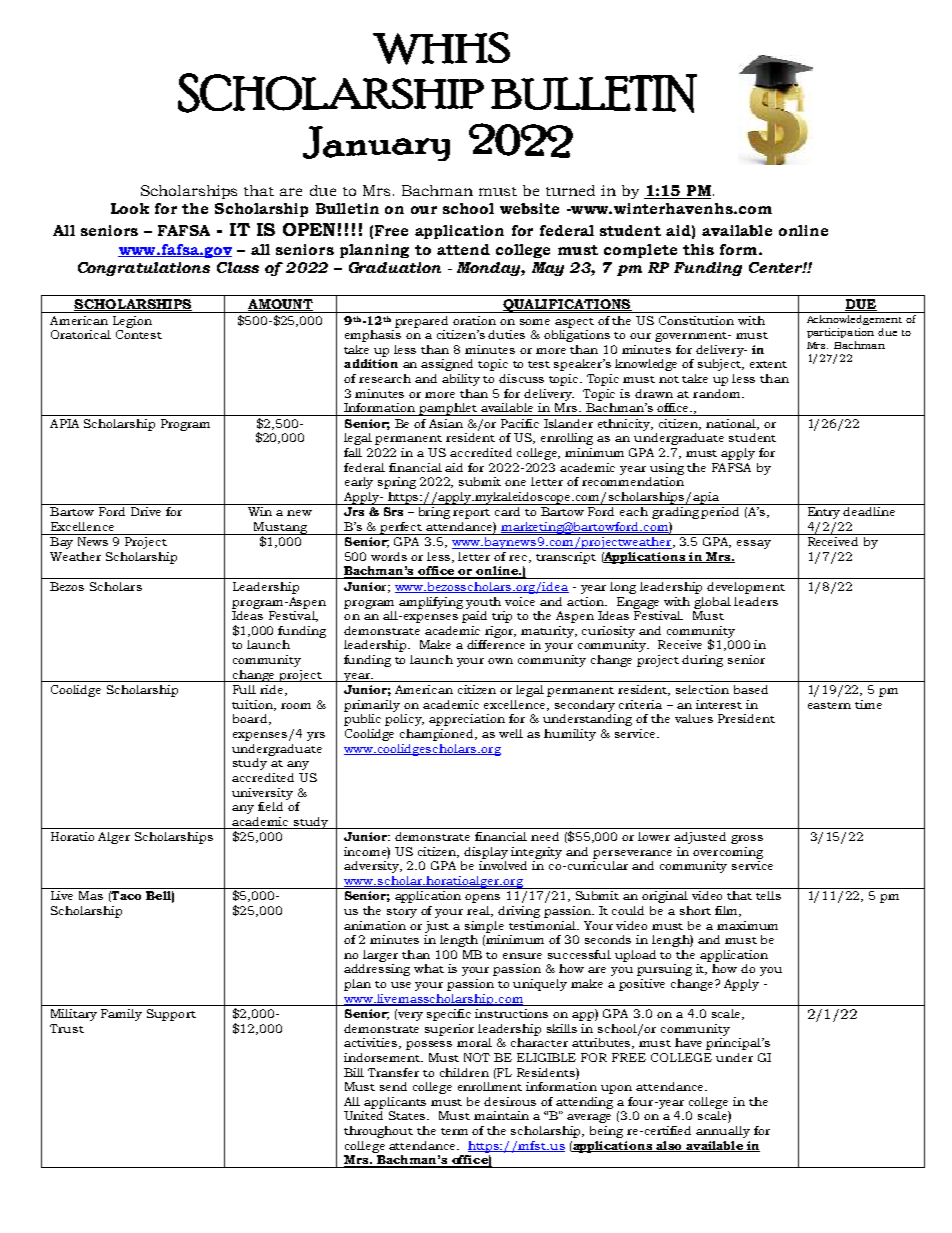 The image size is (952, 1233). What do you see at coordinates (130, 208) in the screenshot?
I see `Look` at bounding box center [130, 208].
